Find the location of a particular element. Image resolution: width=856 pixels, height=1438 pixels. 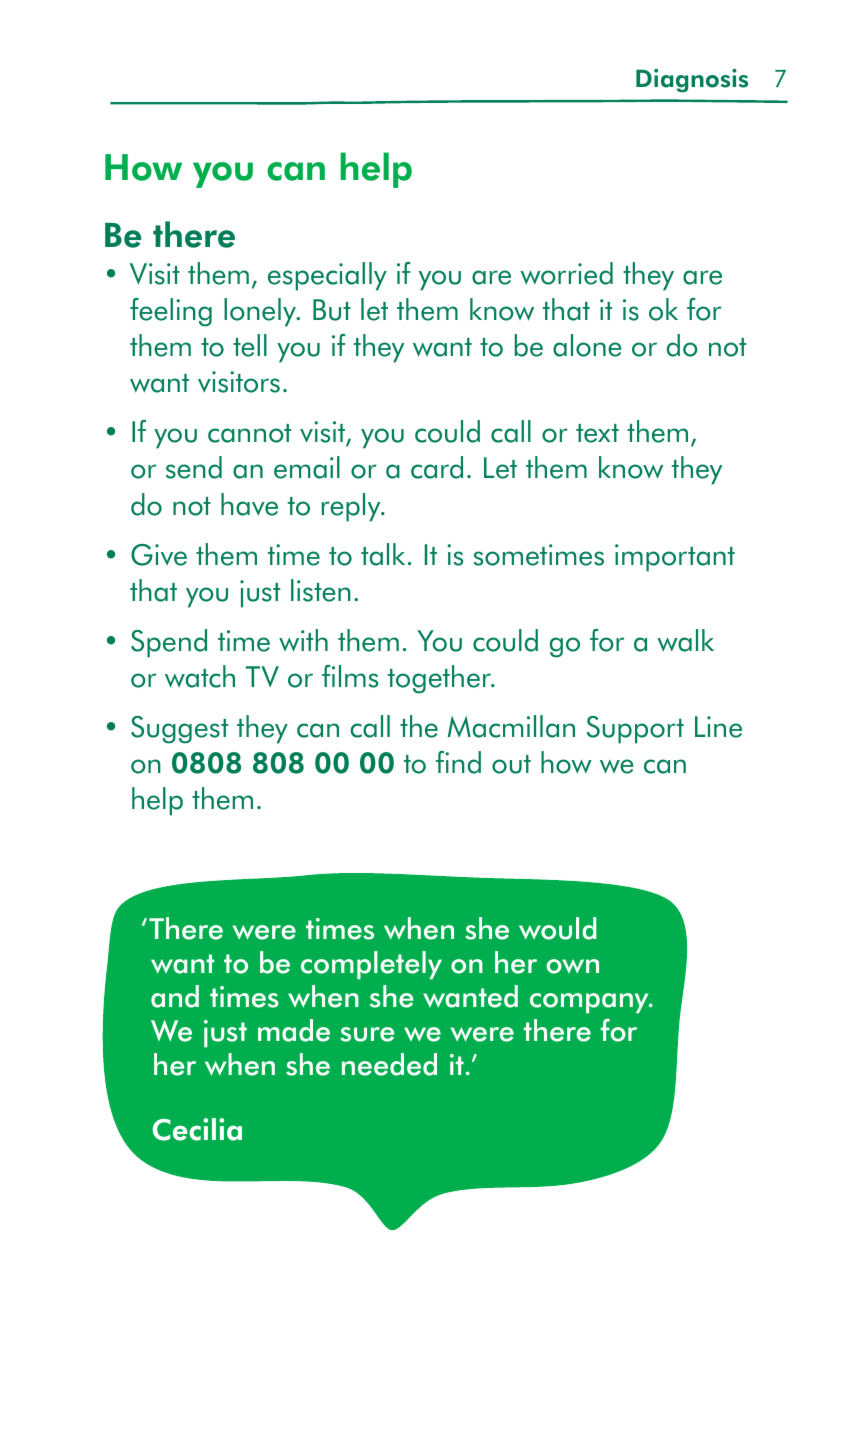

talk is located at coordinates (383, 554).
